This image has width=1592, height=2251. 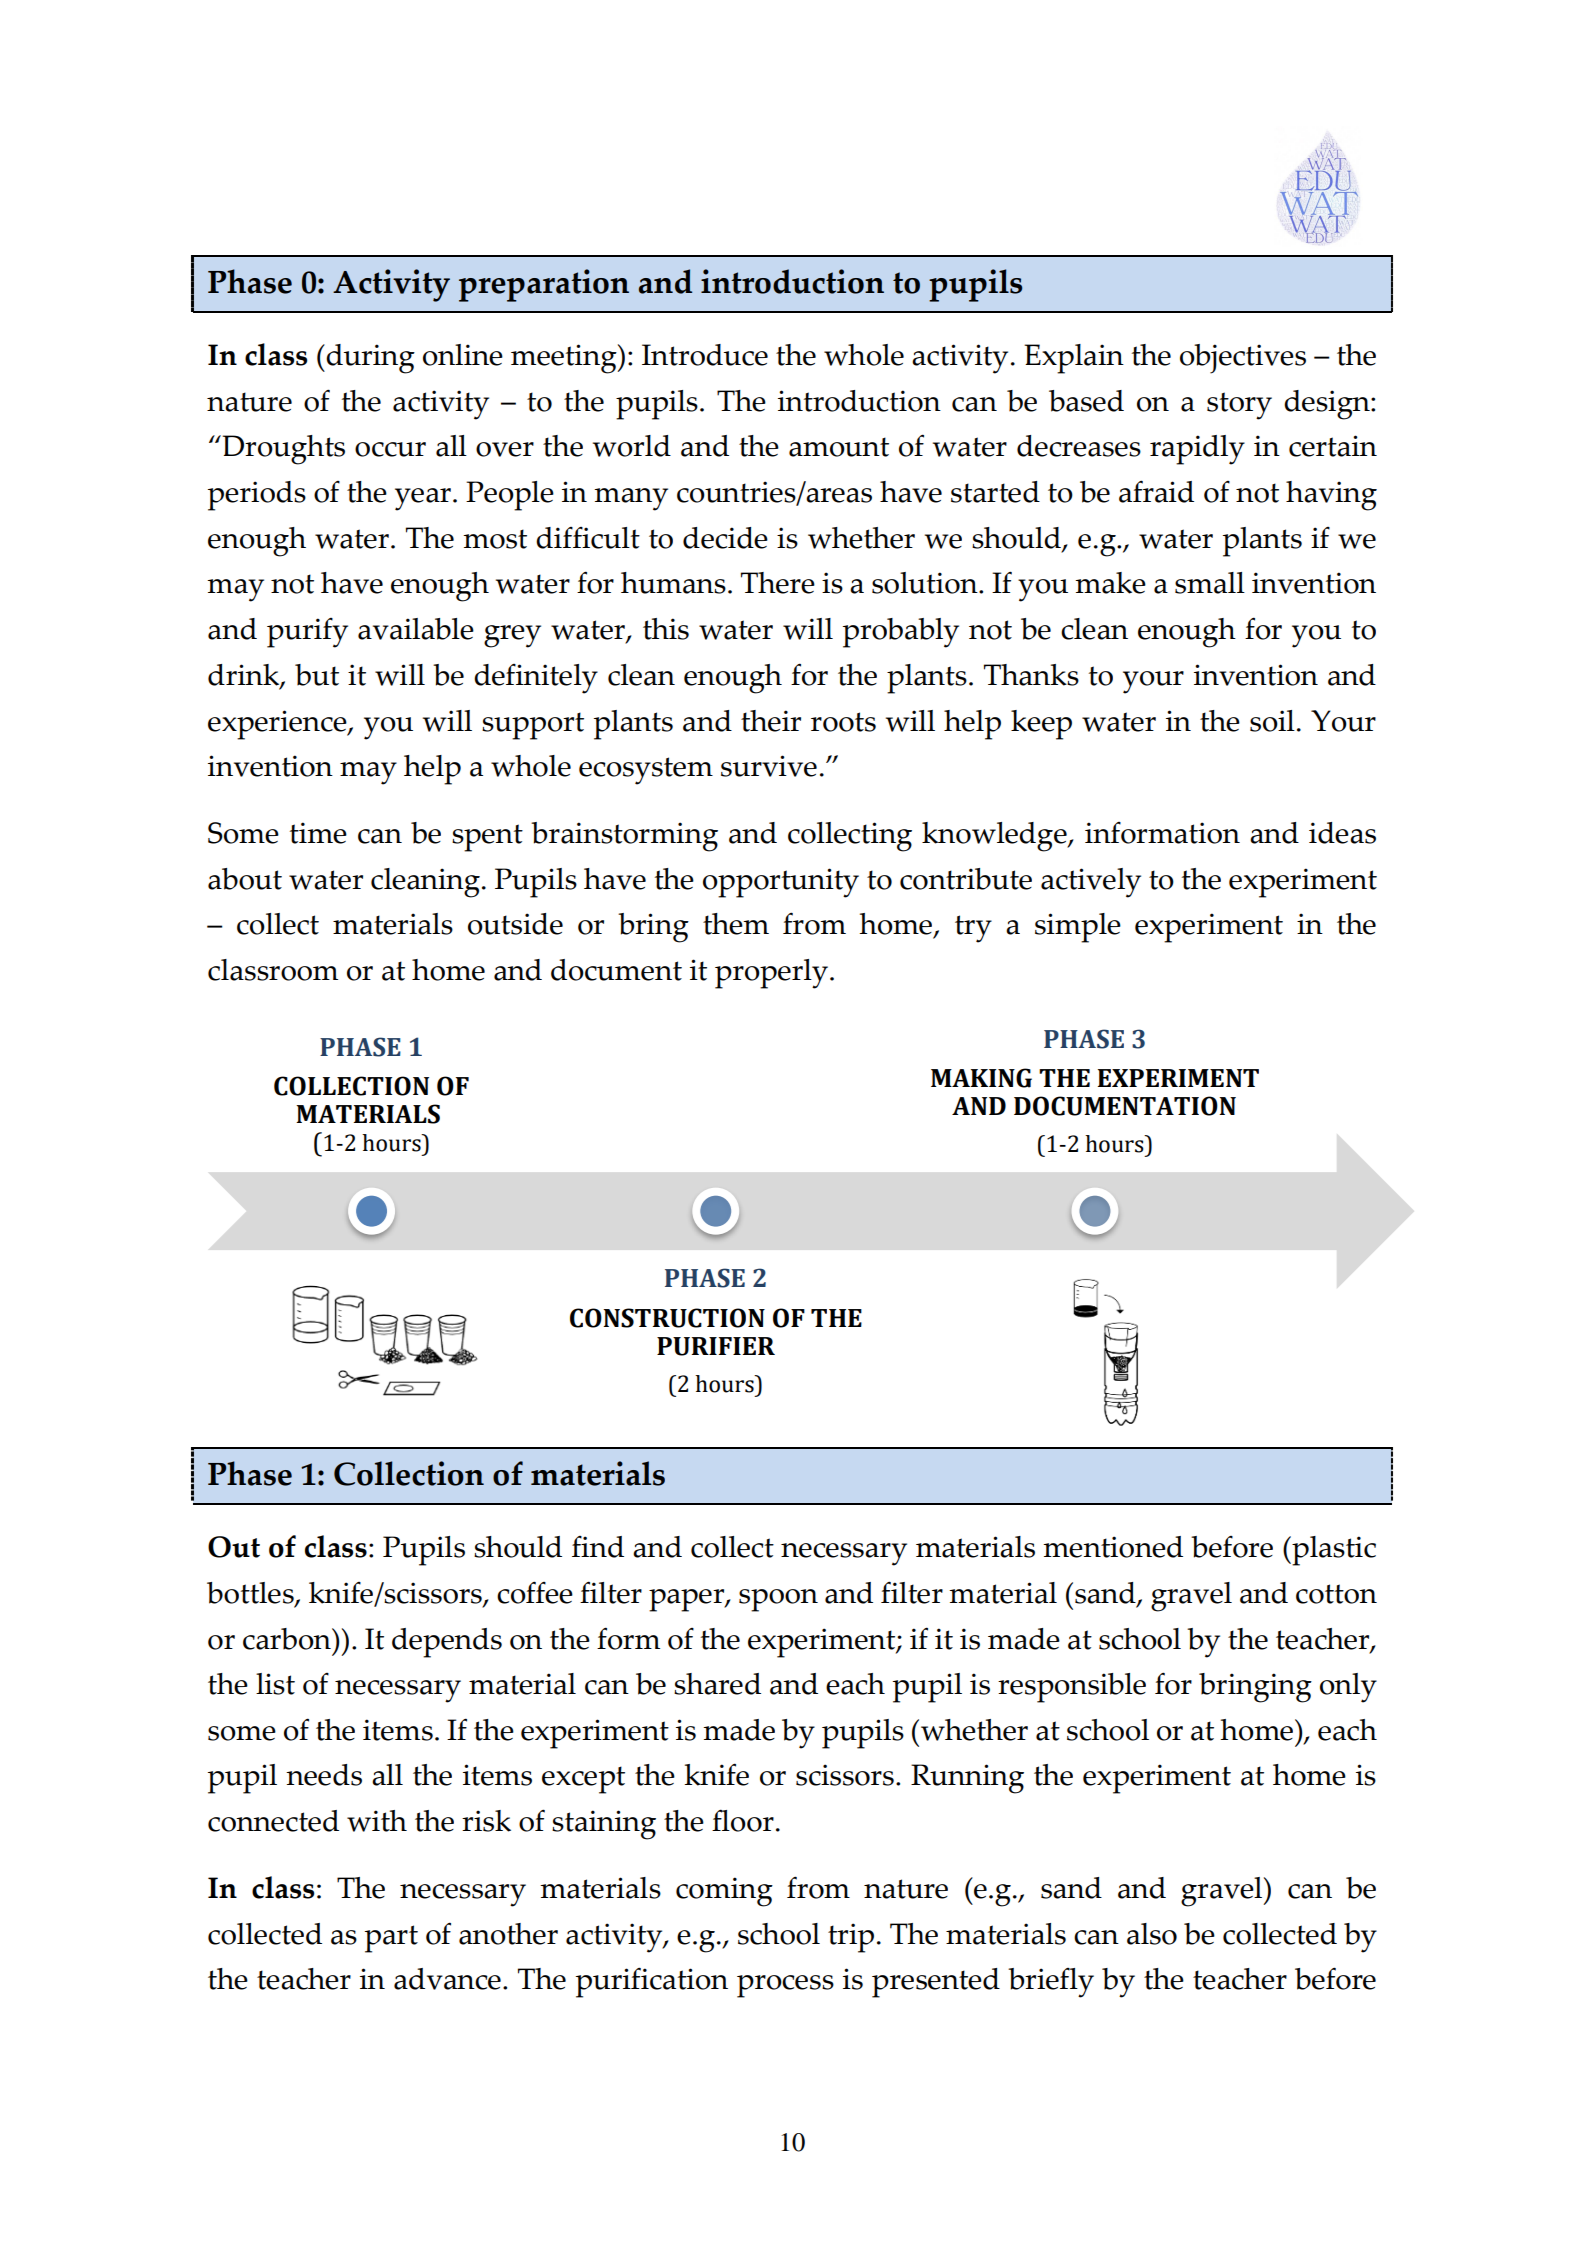 What do you see at coordinates (705, 355) in the image?
I see `Introduce` at bounding box center [705, 355].
